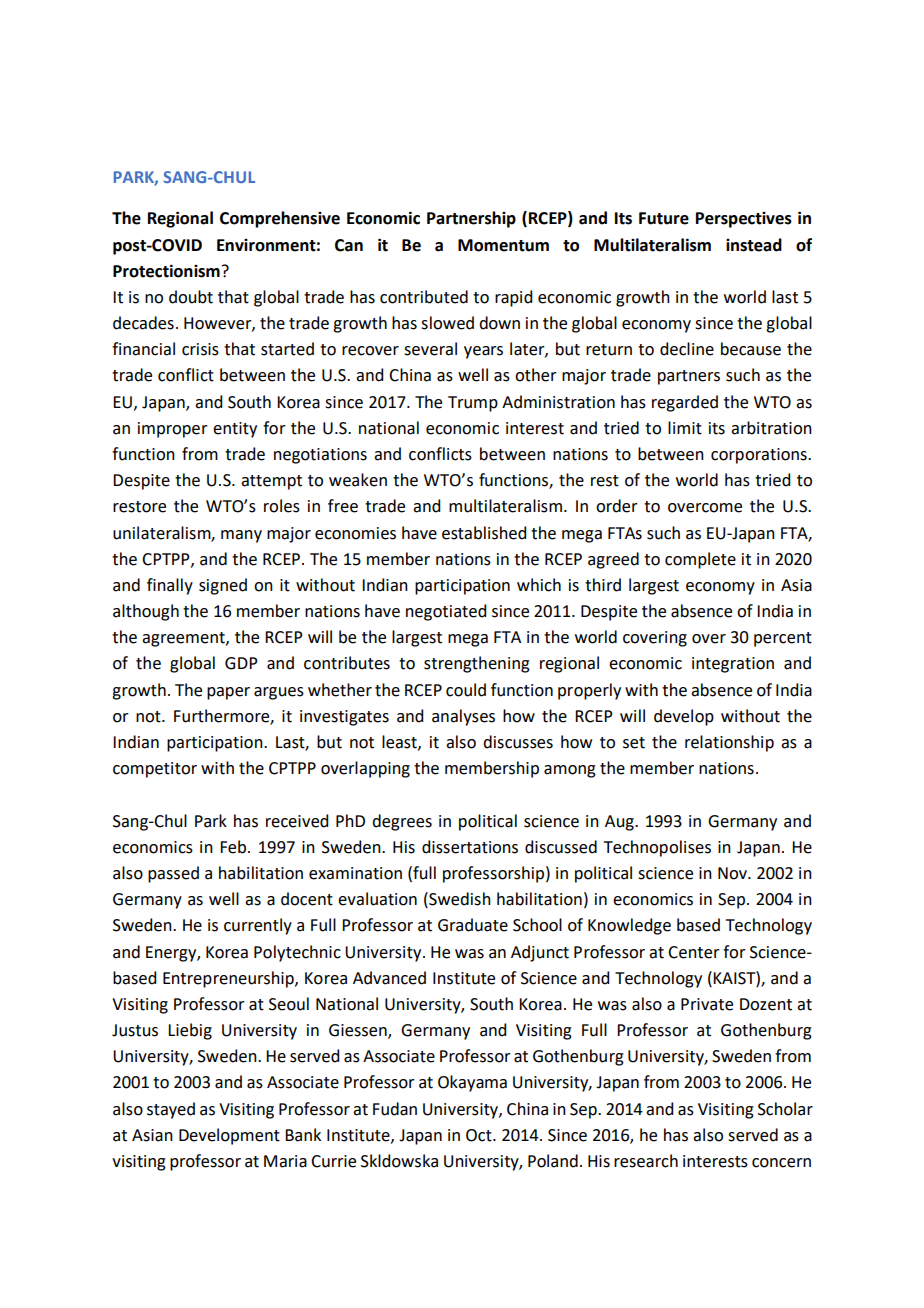 This screenshot has height=1308, width=924. I want to click on Protectionism, so click(166, 271).
